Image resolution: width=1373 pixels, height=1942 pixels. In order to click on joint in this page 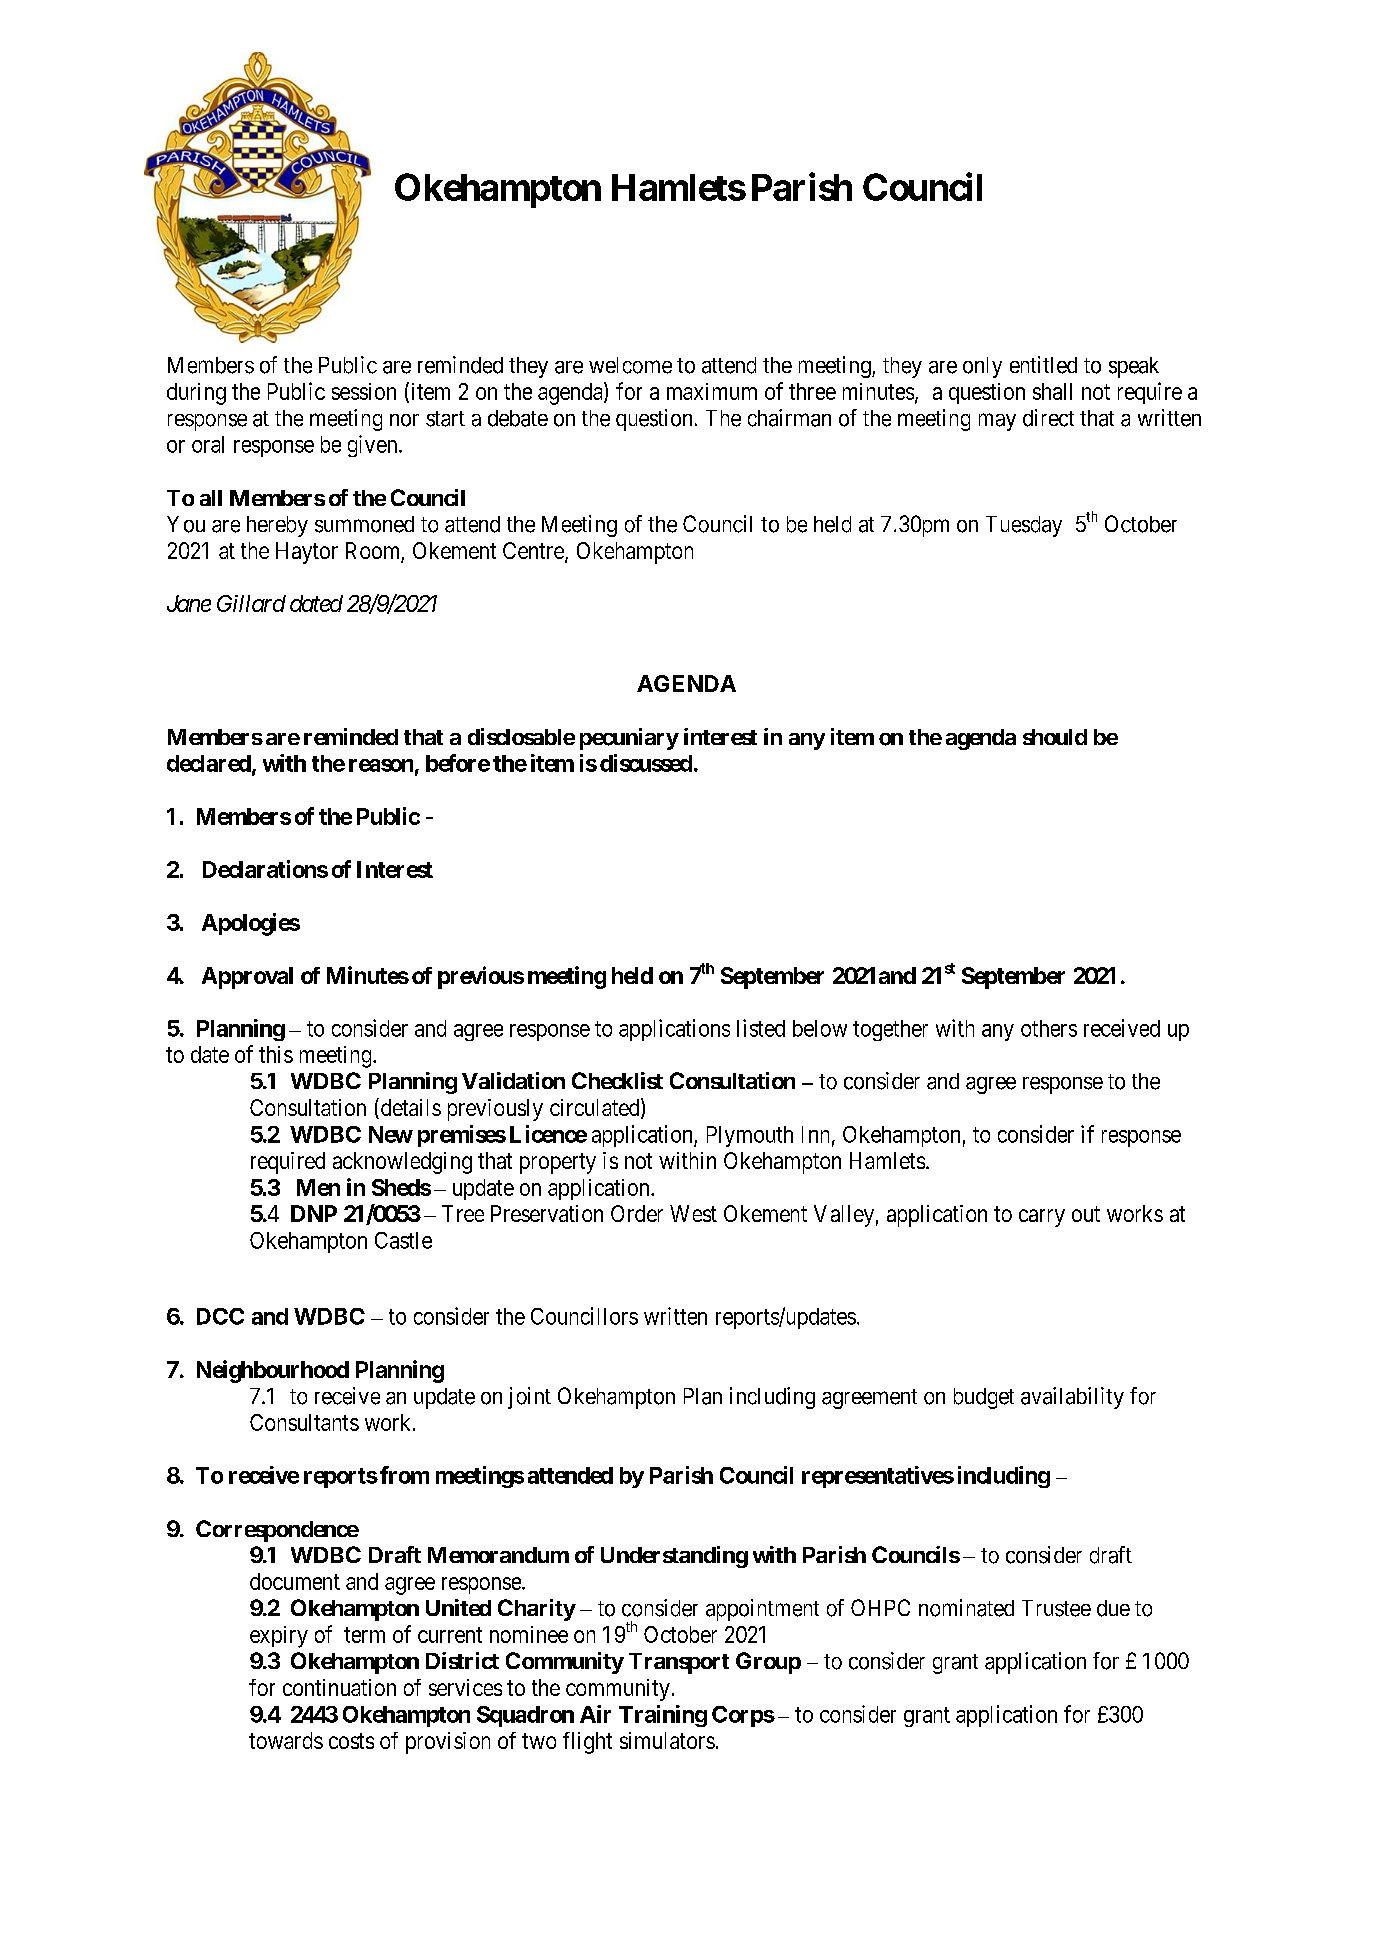, I will do `click(529, 1398)`.
